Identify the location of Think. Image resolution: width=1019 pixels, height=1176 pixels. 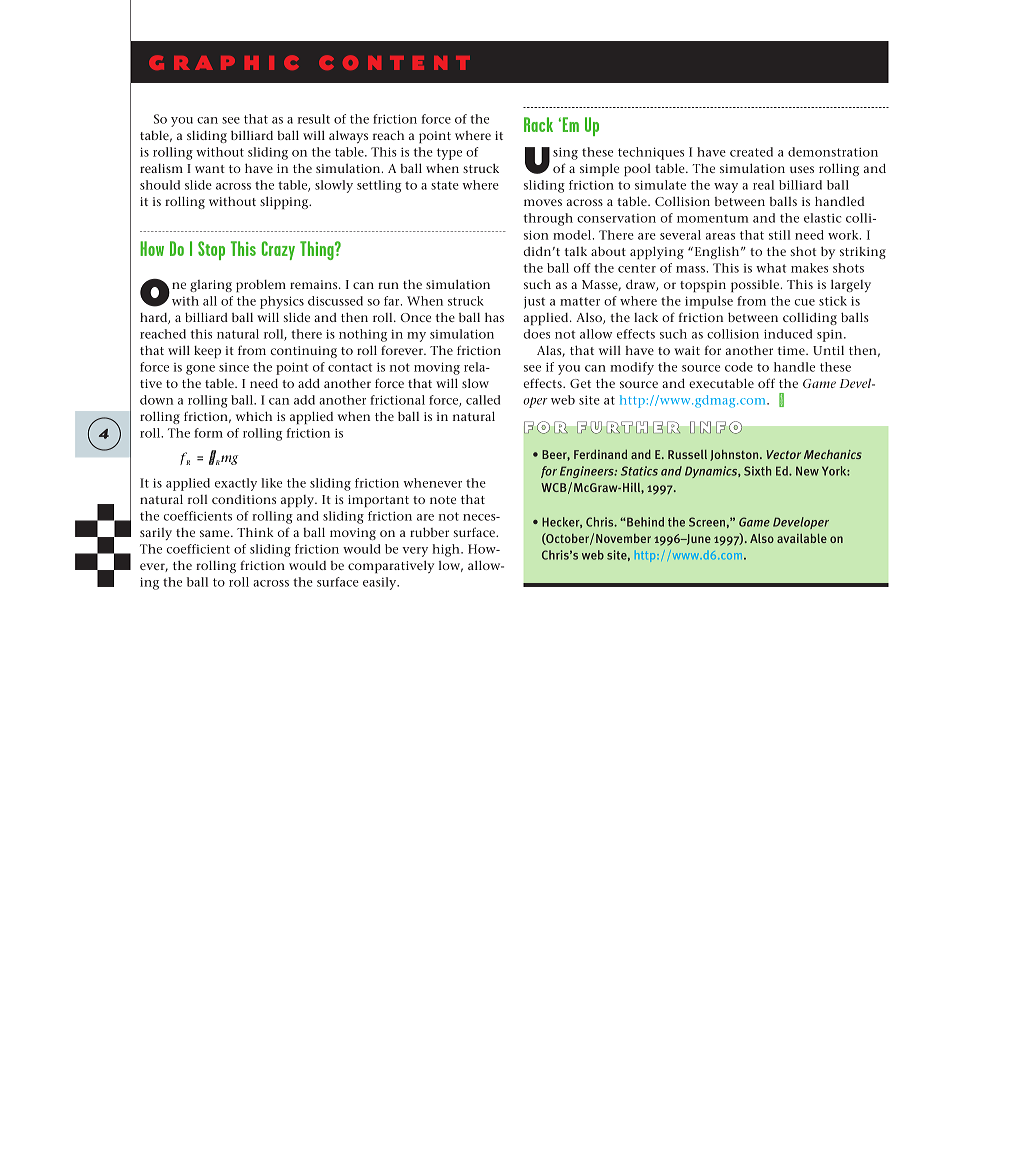
(255, 532).
